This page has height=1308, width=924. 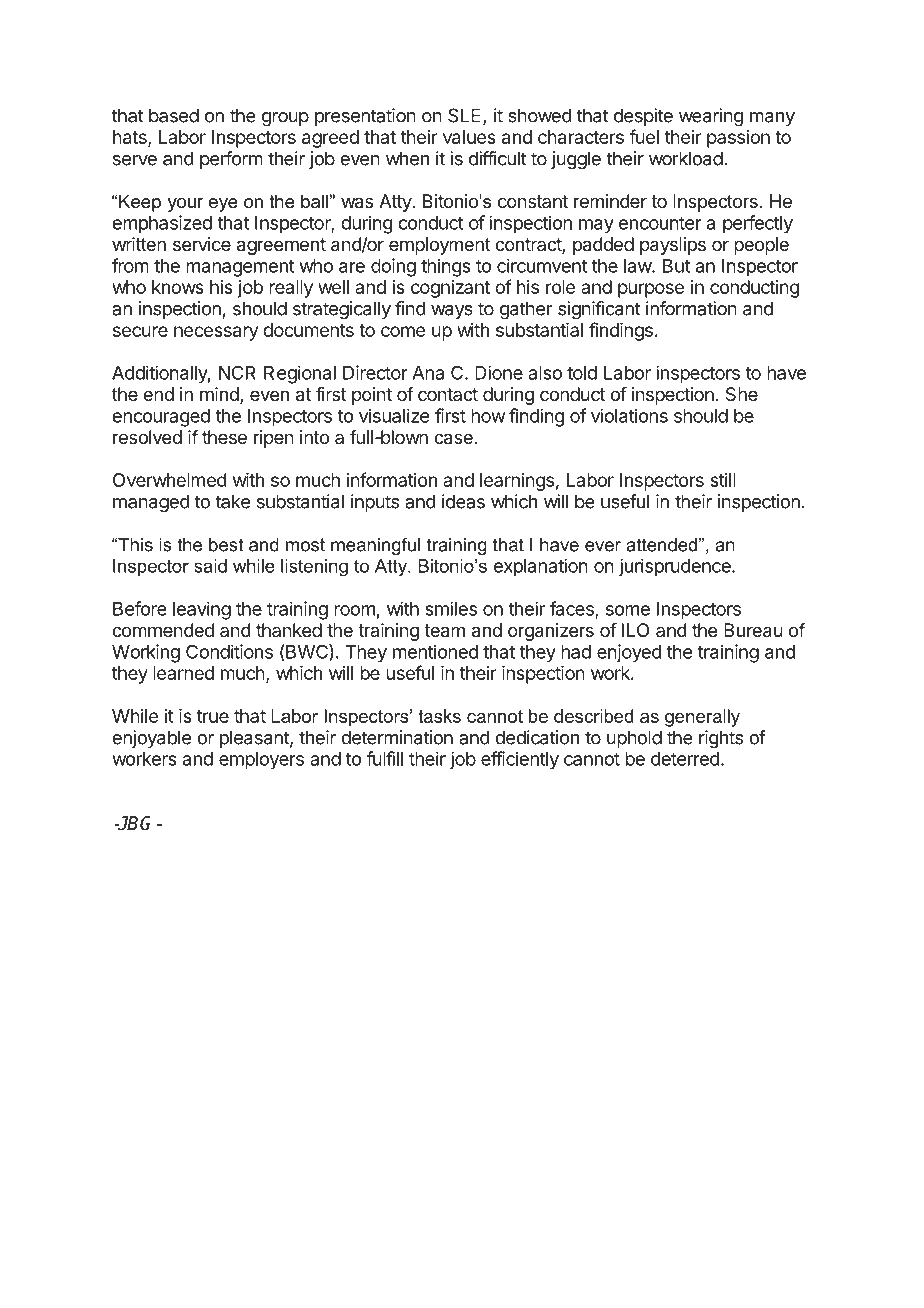 I want to click on smiles, so click(x=451, y=608).
